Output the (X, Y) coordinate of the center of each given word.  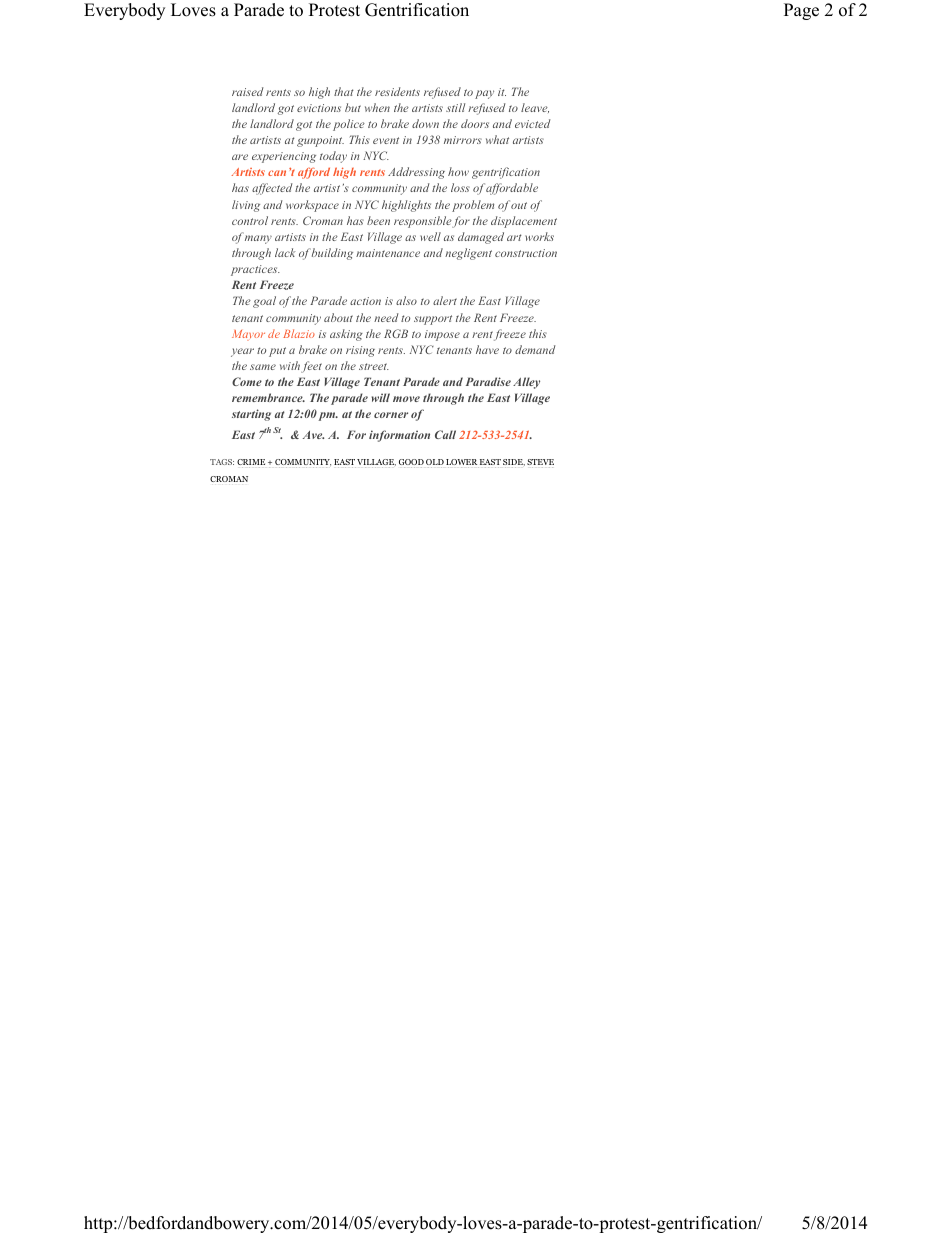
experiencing (284, 157)
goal (264, 302)
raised (248, 91)
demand (535, 349)
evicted (533, 123)
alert (445, 300)
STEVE (540, 463)
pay (484, 94)
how (458, 171)
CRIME (251, 463)
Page (801, 11)
